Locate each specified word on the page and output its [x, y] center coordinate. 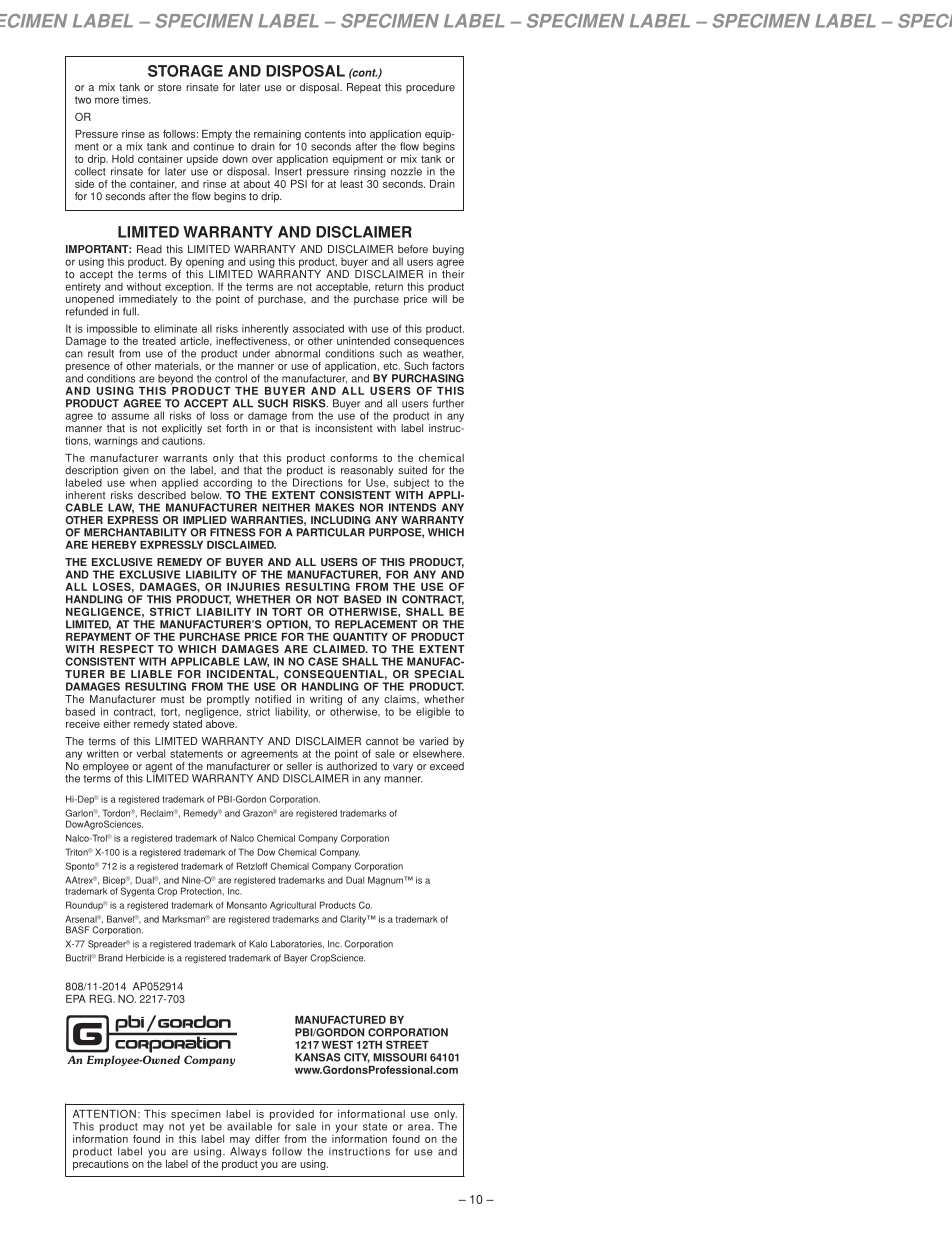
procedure [430, 88]
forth [237, 428]
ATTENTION [104, 1114]
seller [299, 766]
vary [403, 768]
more [107, 100]
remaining [277, 136]
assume [130, 416]
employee [107, 768]
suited [413, 470]
